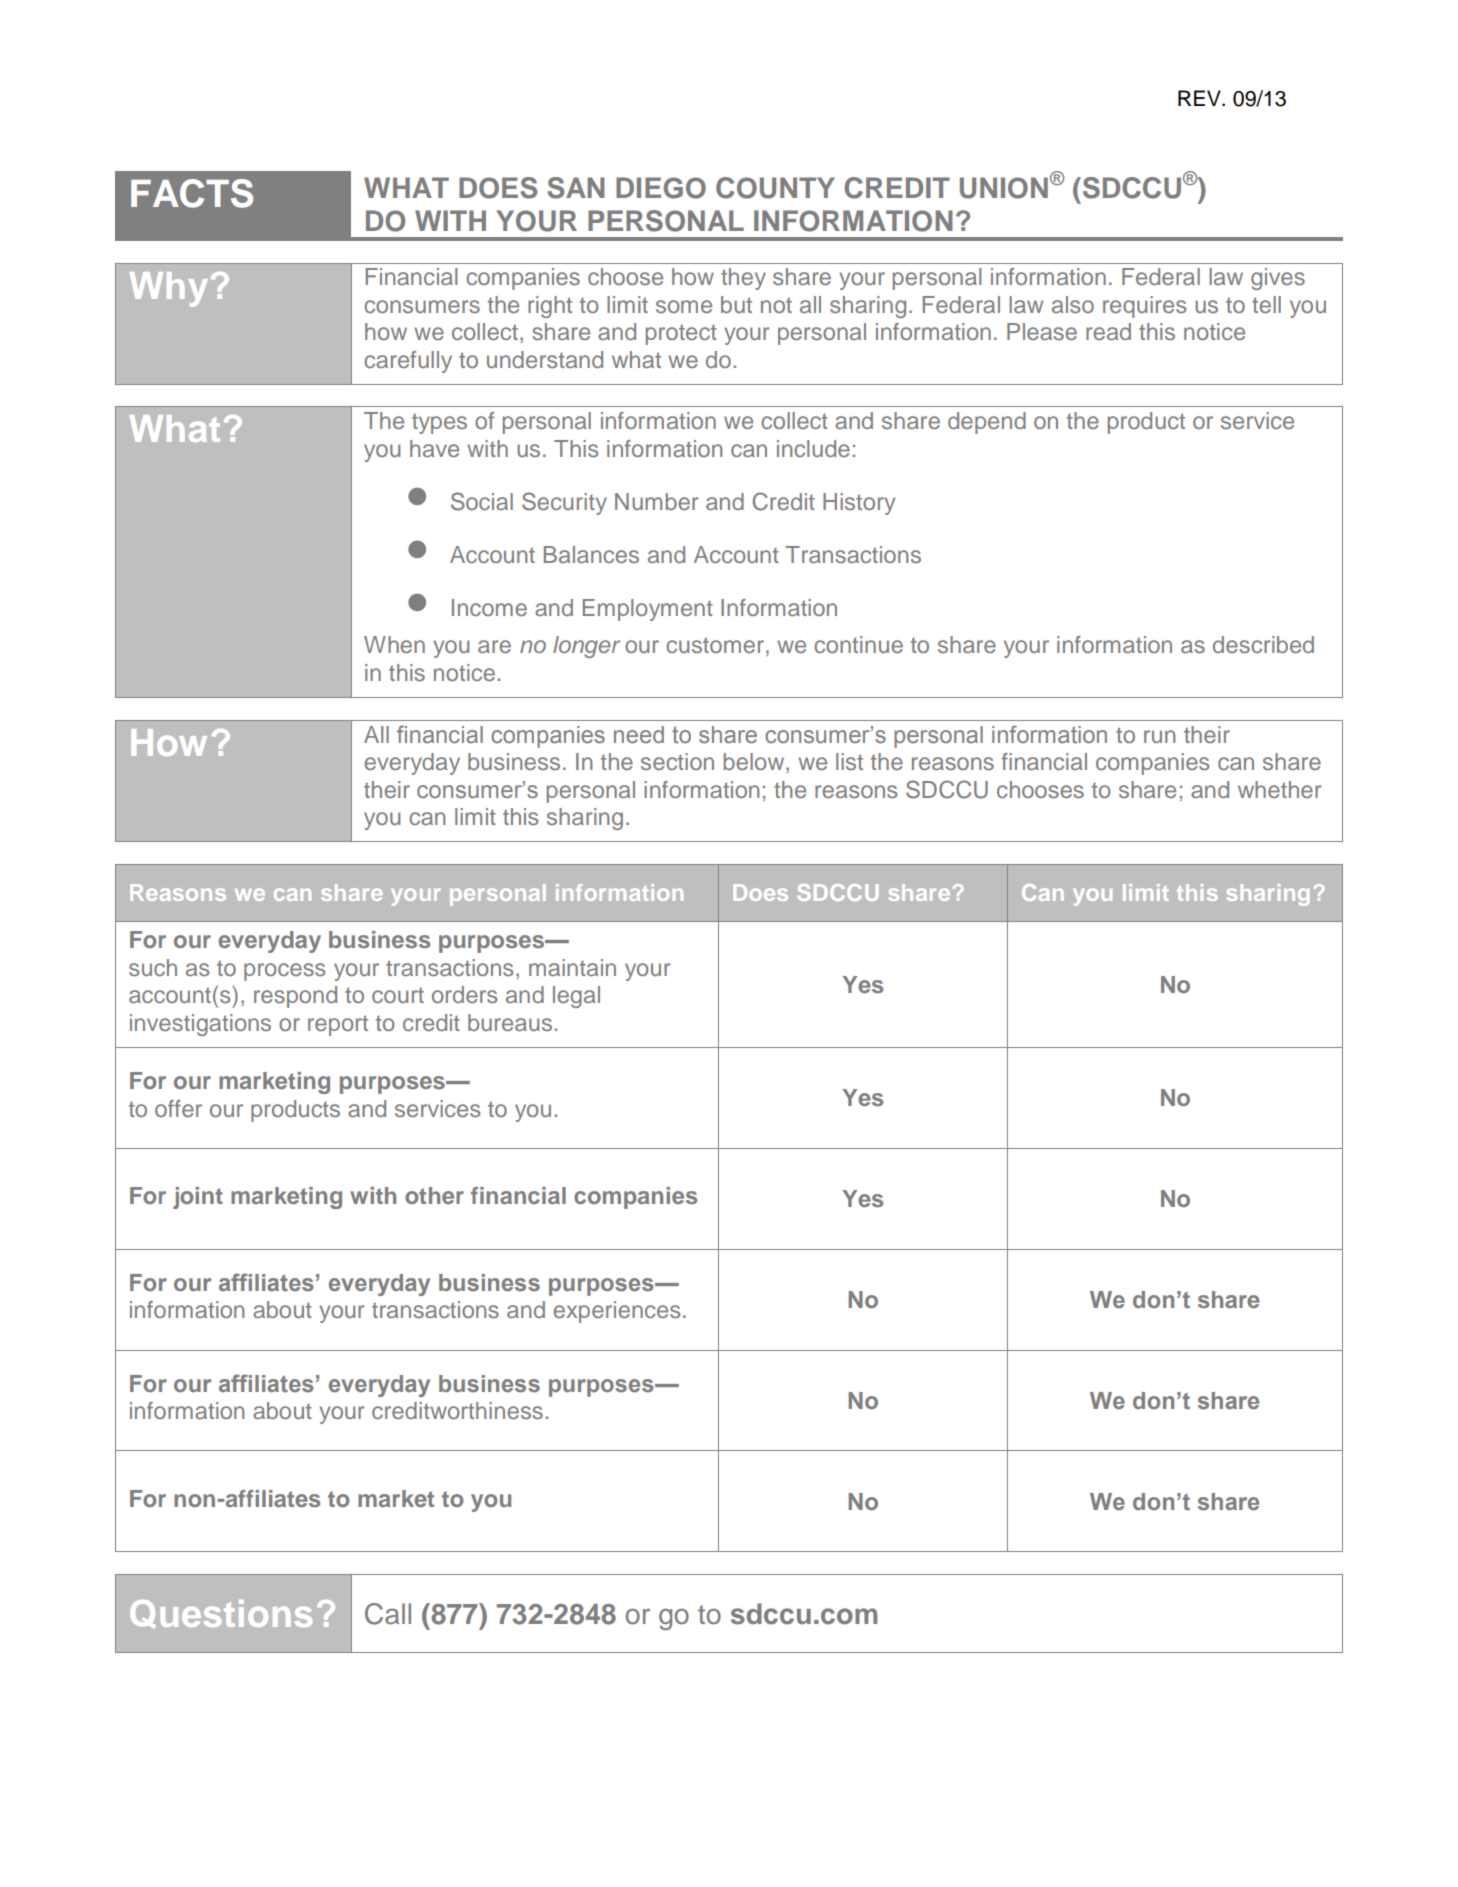 Image resolution: width=1458 pixels, height=1887 pixels. Describe the element at coordinates (661, 188) in the document. I see `DIEGO` at that location.
